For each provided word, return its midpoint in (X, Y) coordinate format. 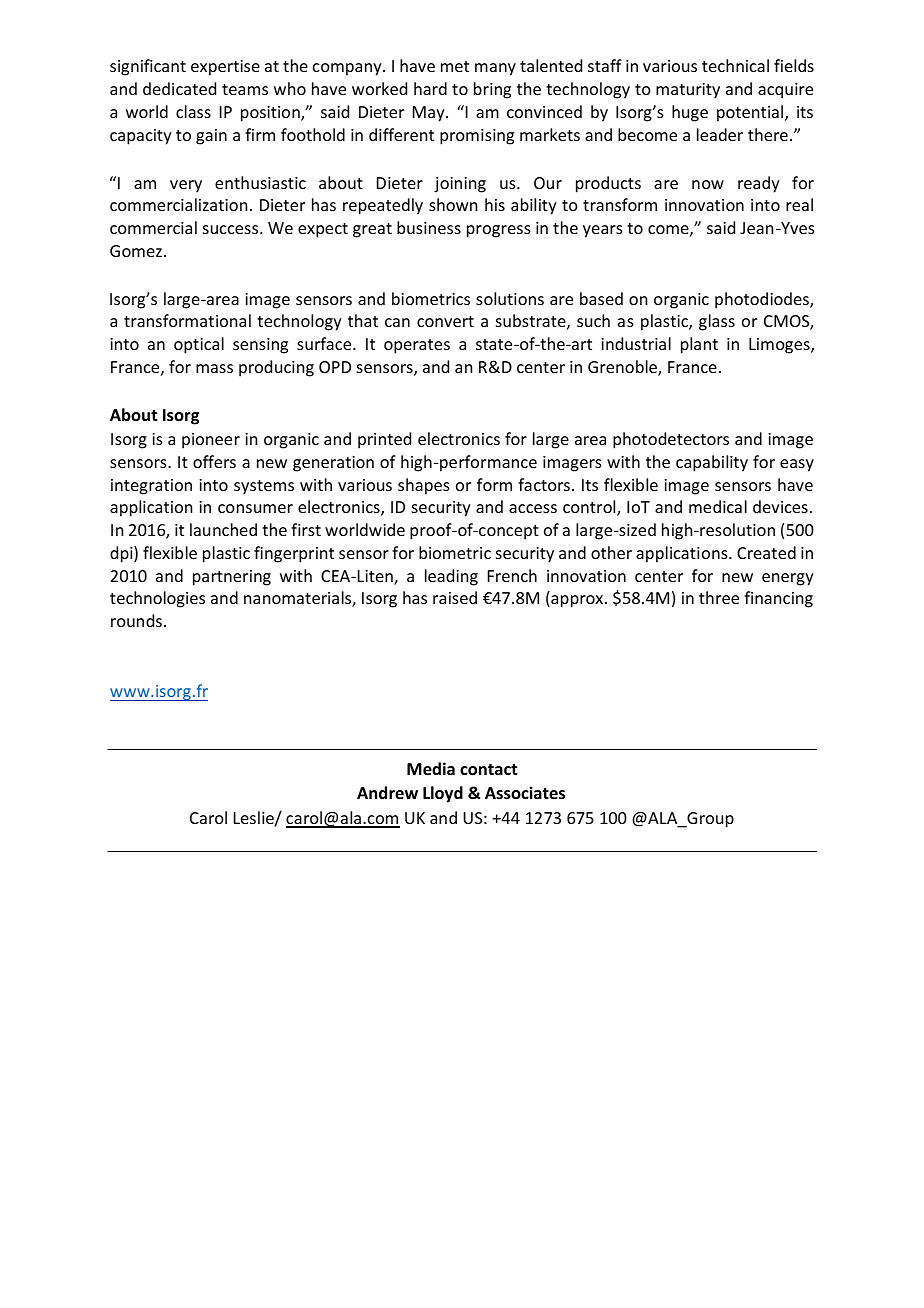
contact (488, 770)
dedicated (179, 88)
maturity (688, 91)
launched (223, 529)
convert (445, 321)
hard (430, 88)
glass (717, 322)
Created (766, 552)
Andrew (387, 792)
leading (451, 577)
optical (199, 345)
